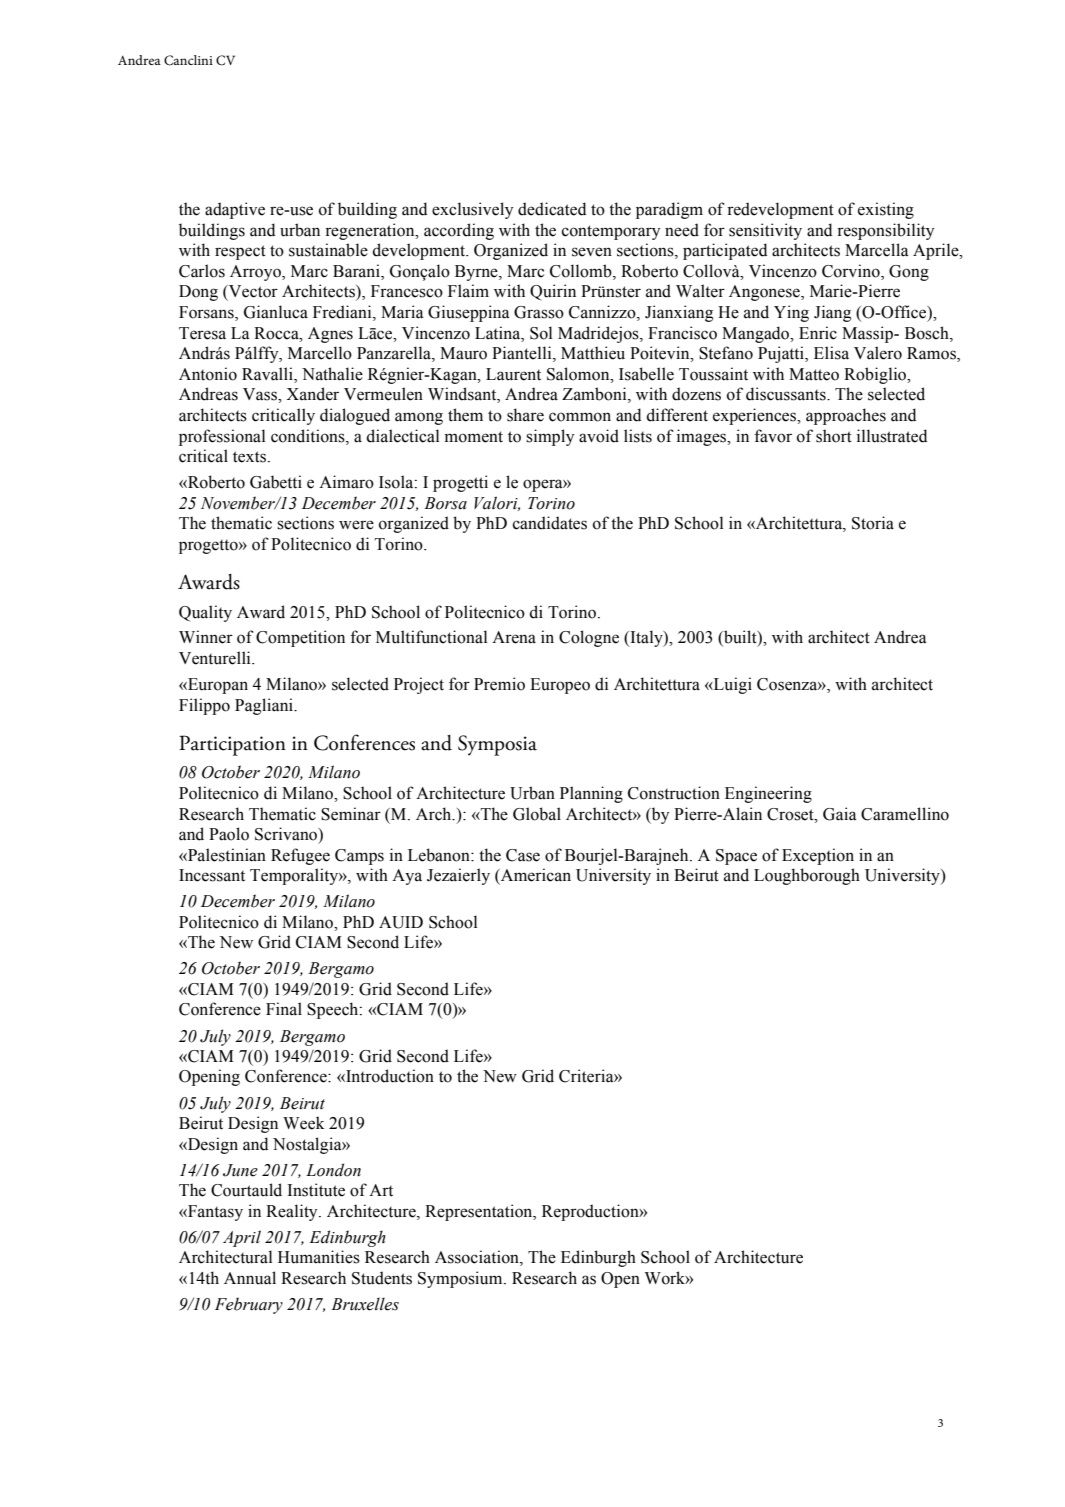  What do you see at coordinates (250, 1278) in the screenshot?
I see `Annual` at bounding box center [250, 1278].
